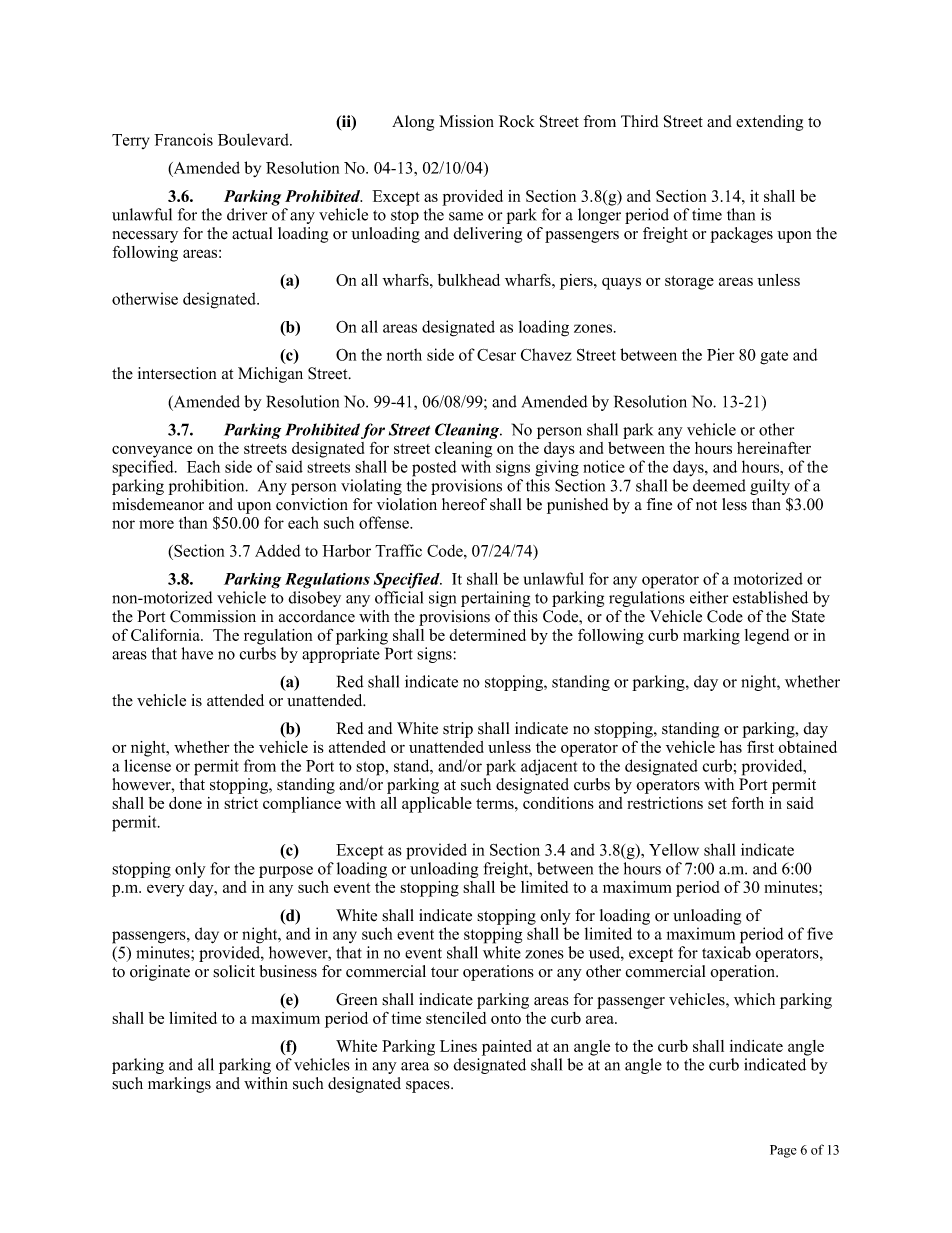  What do you see at coordinates (234, 971) in the document?
I see `solicit` at bounding box center [234, 971].
